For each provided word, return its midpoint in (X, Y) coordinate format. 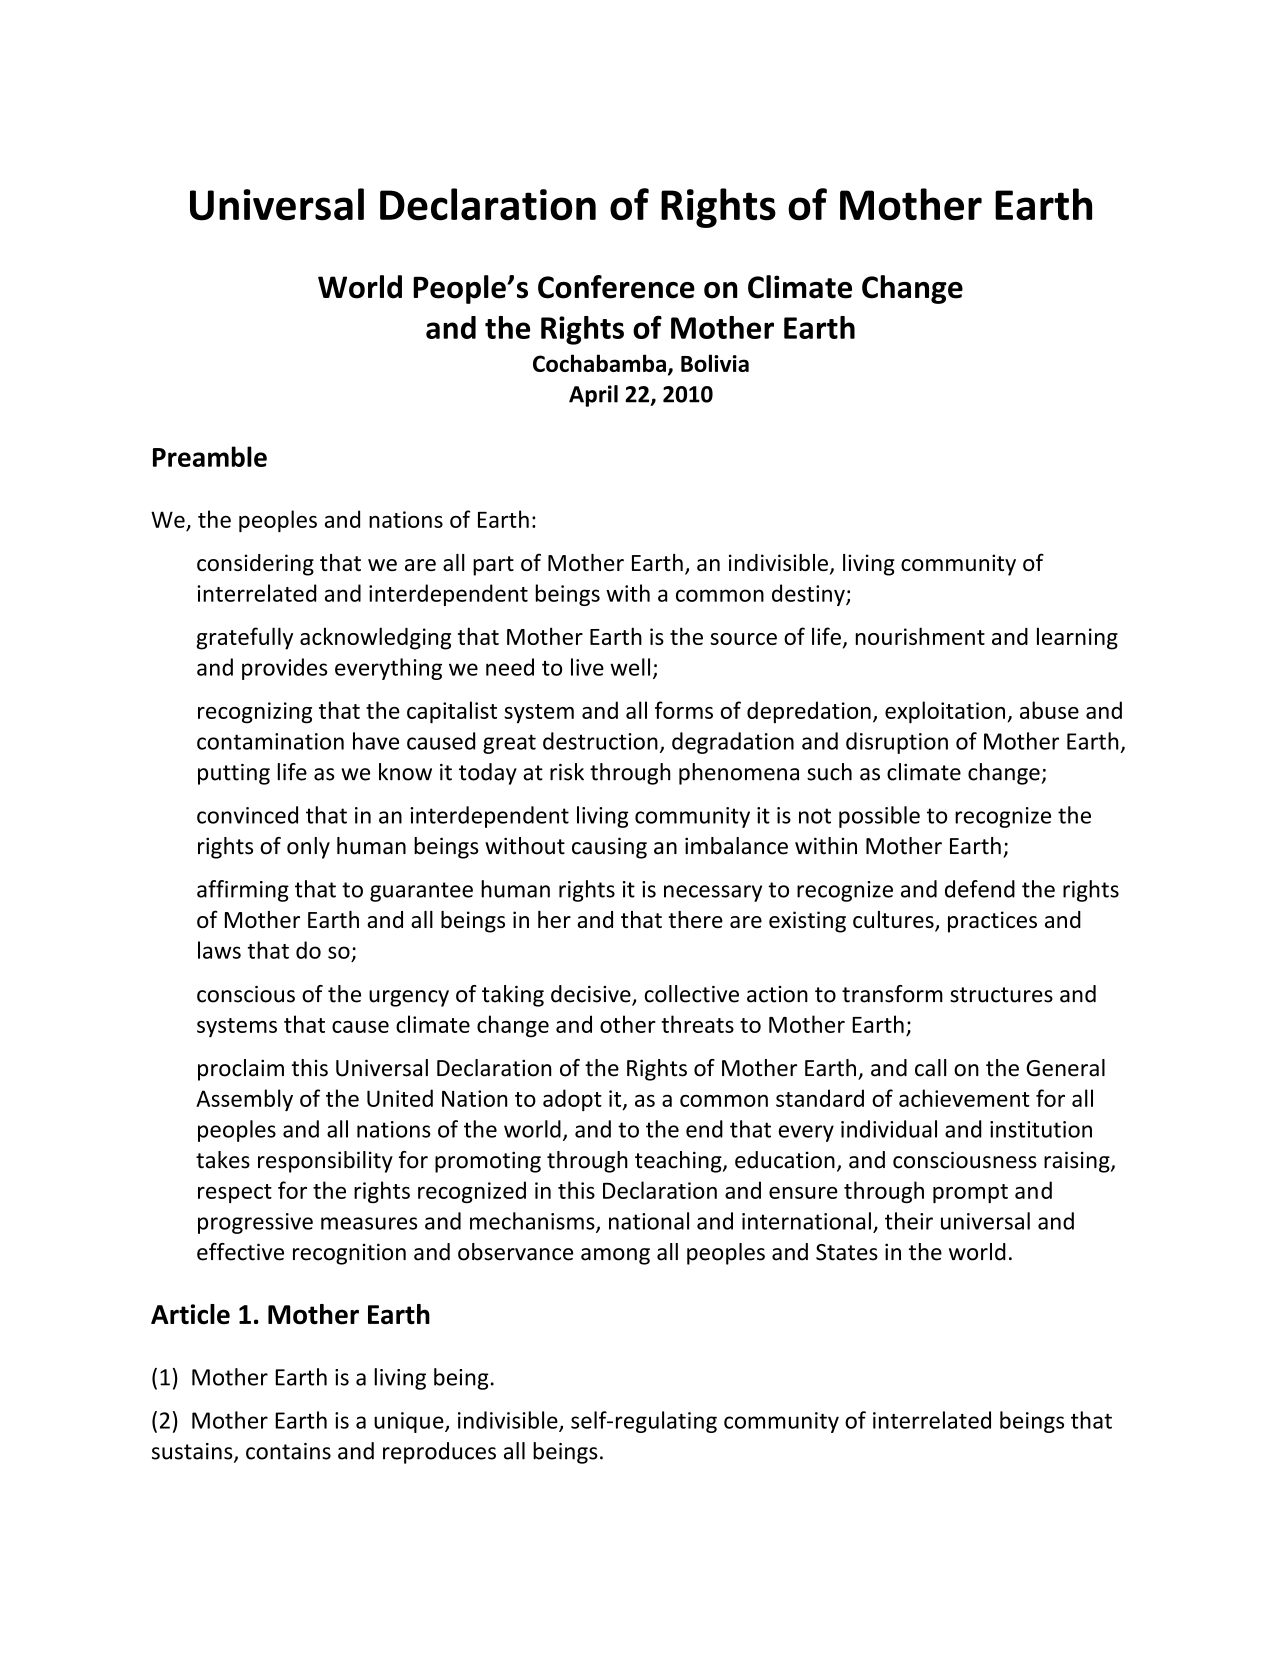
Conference (616, 287)
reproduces (439, 1453)
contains (288, 1451)
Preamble (210, 456)
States (847, 1252)
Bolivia (715, 363)
